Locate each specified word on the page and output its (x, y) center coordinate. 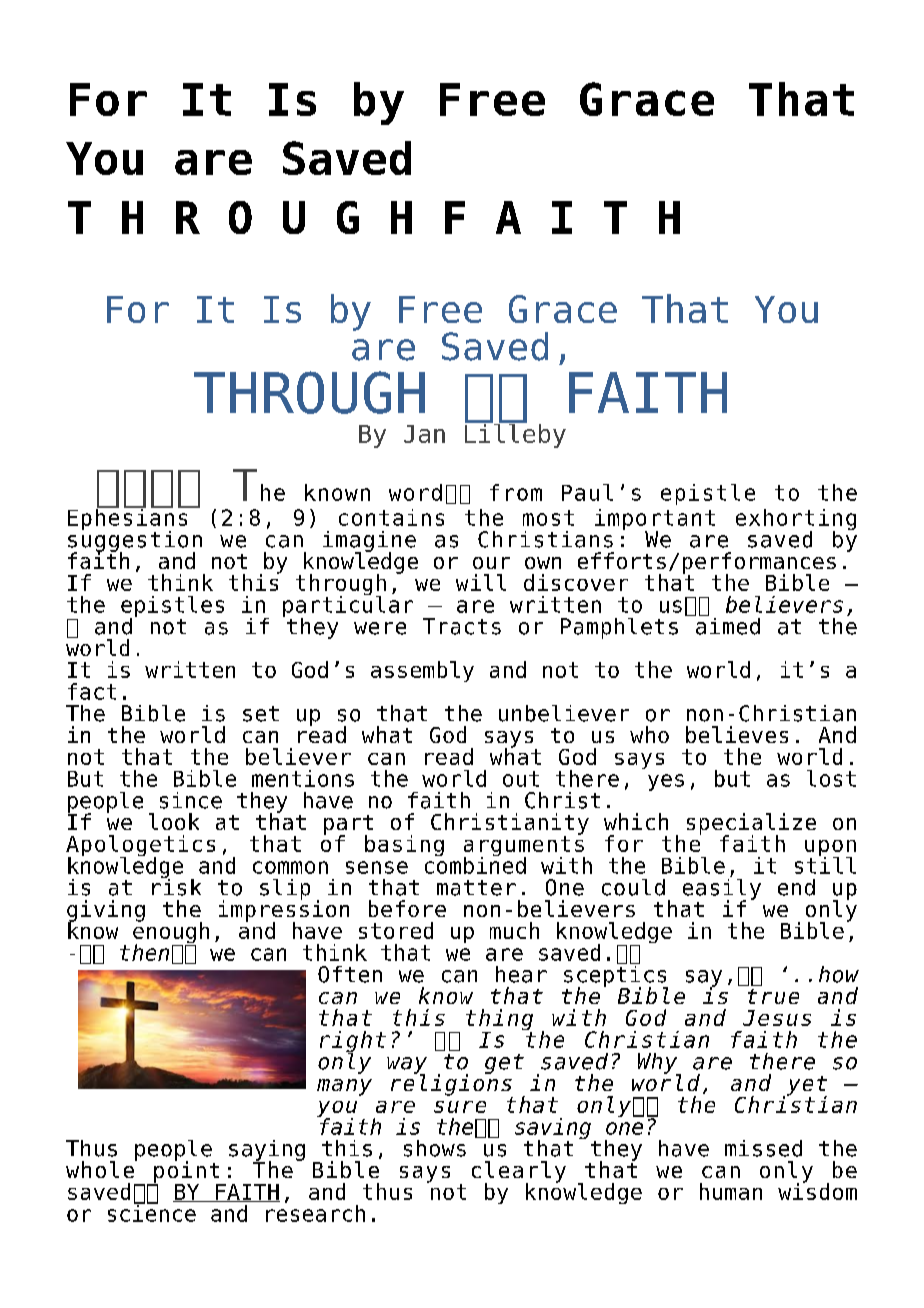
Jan (424, 434)
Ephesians (129, 519)
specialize (751, 825)
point (187, 1172)
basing (404, 845)
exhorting (796, 521)
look (174, 821)
